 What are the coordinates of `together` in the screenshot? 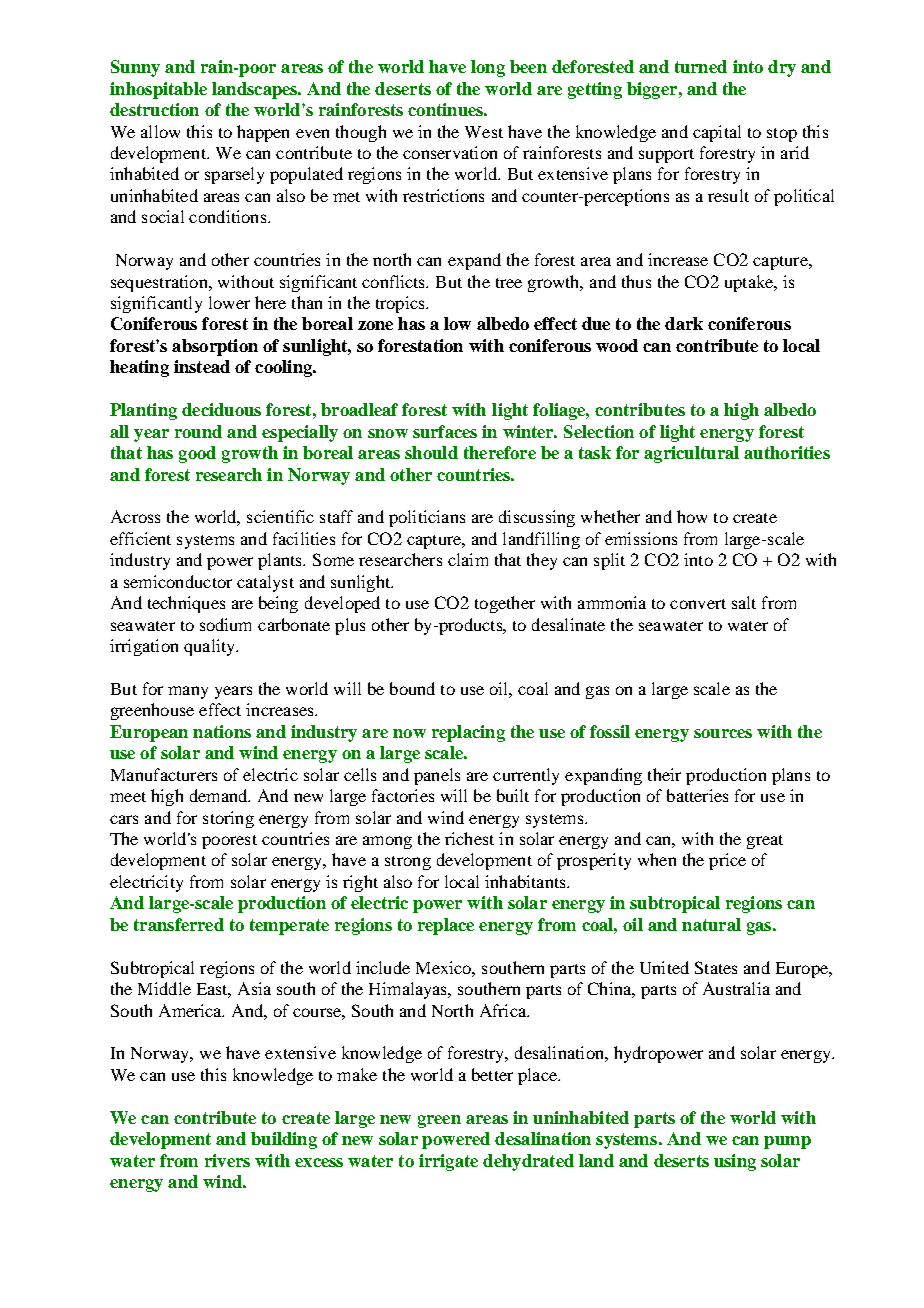 It's located at (505, 604).
